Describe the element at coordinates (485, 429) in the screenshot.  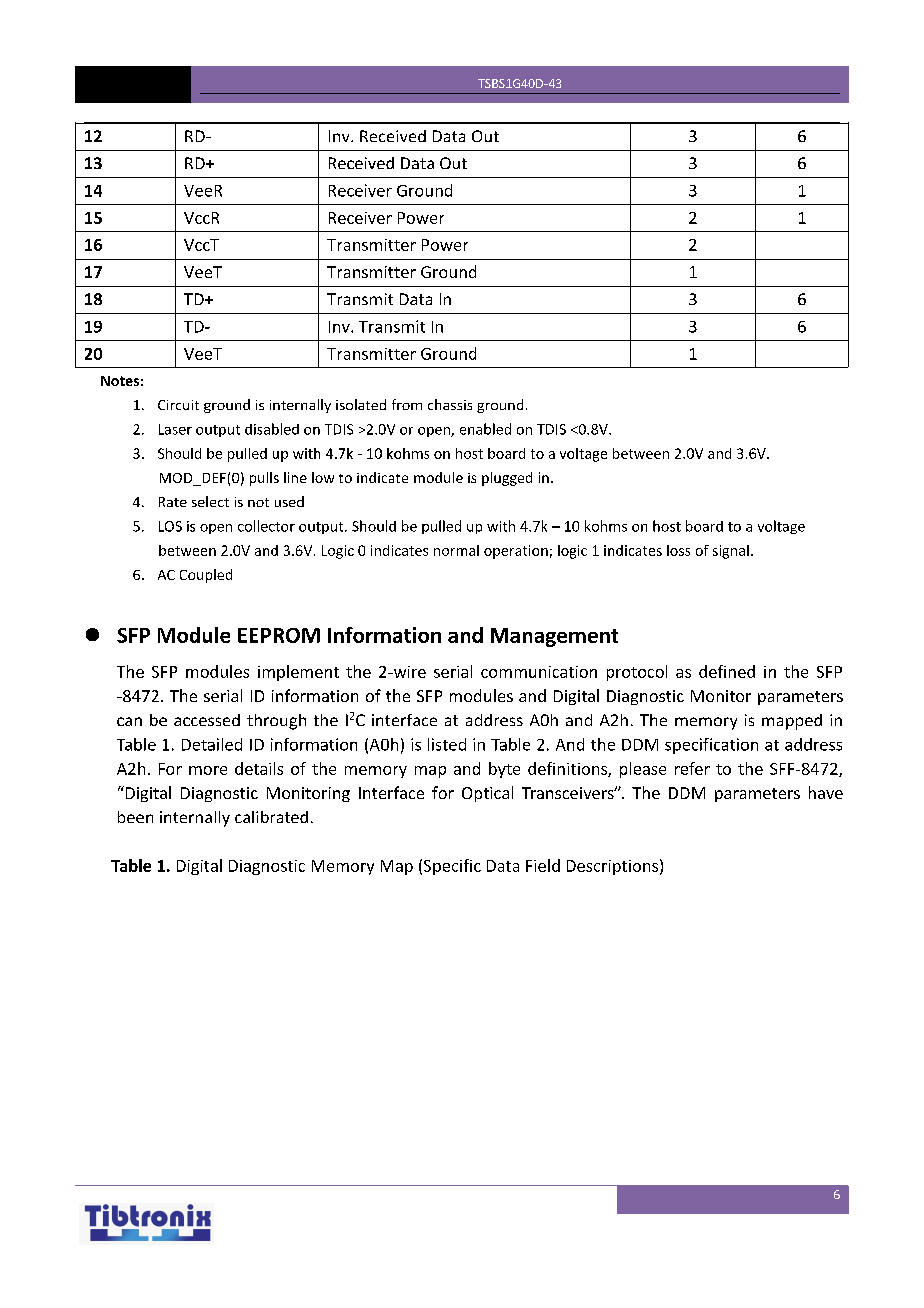
I see `enabled` at that location.
